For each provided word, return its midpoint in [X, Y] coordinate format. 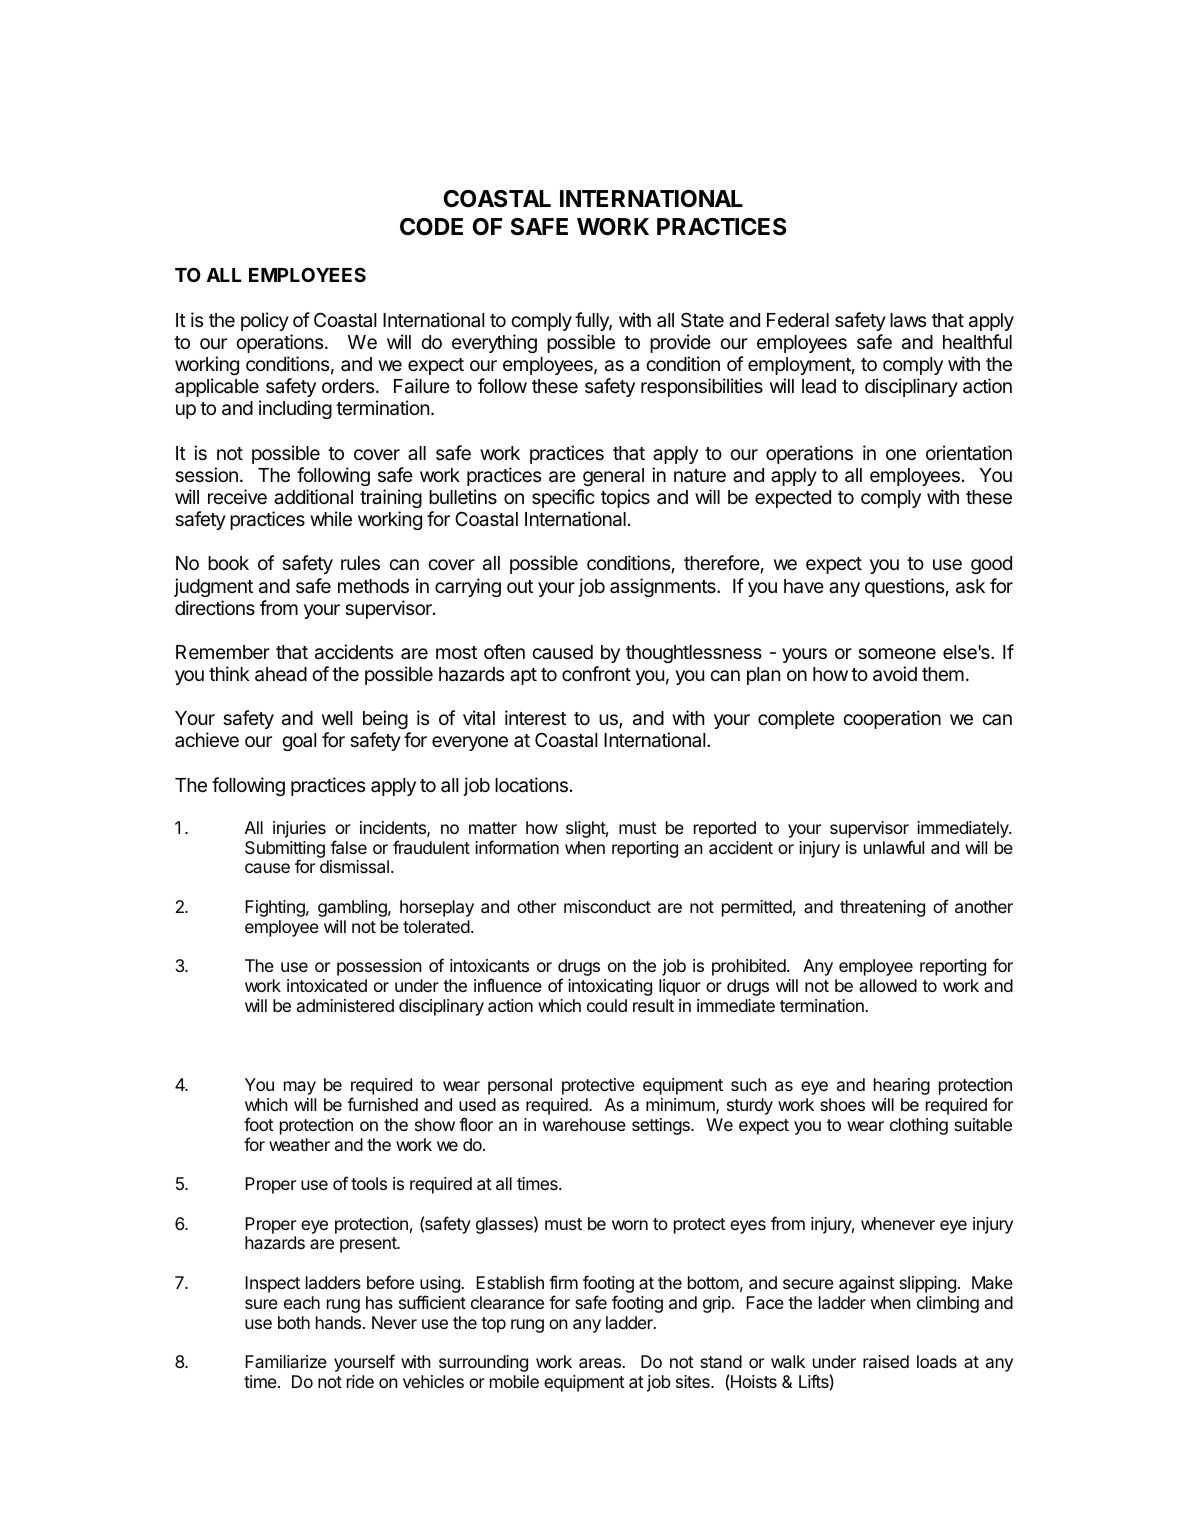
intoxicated [327, 985]
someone [897, 653]
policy [265, 321]
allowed [888, 985]
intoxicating [610, 987]
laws [908, 320]
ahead [281, 674]
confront [596, 673]
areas [601, 1363]
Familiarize [286, 1361]
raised [886, 1361]
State [702, 319]
